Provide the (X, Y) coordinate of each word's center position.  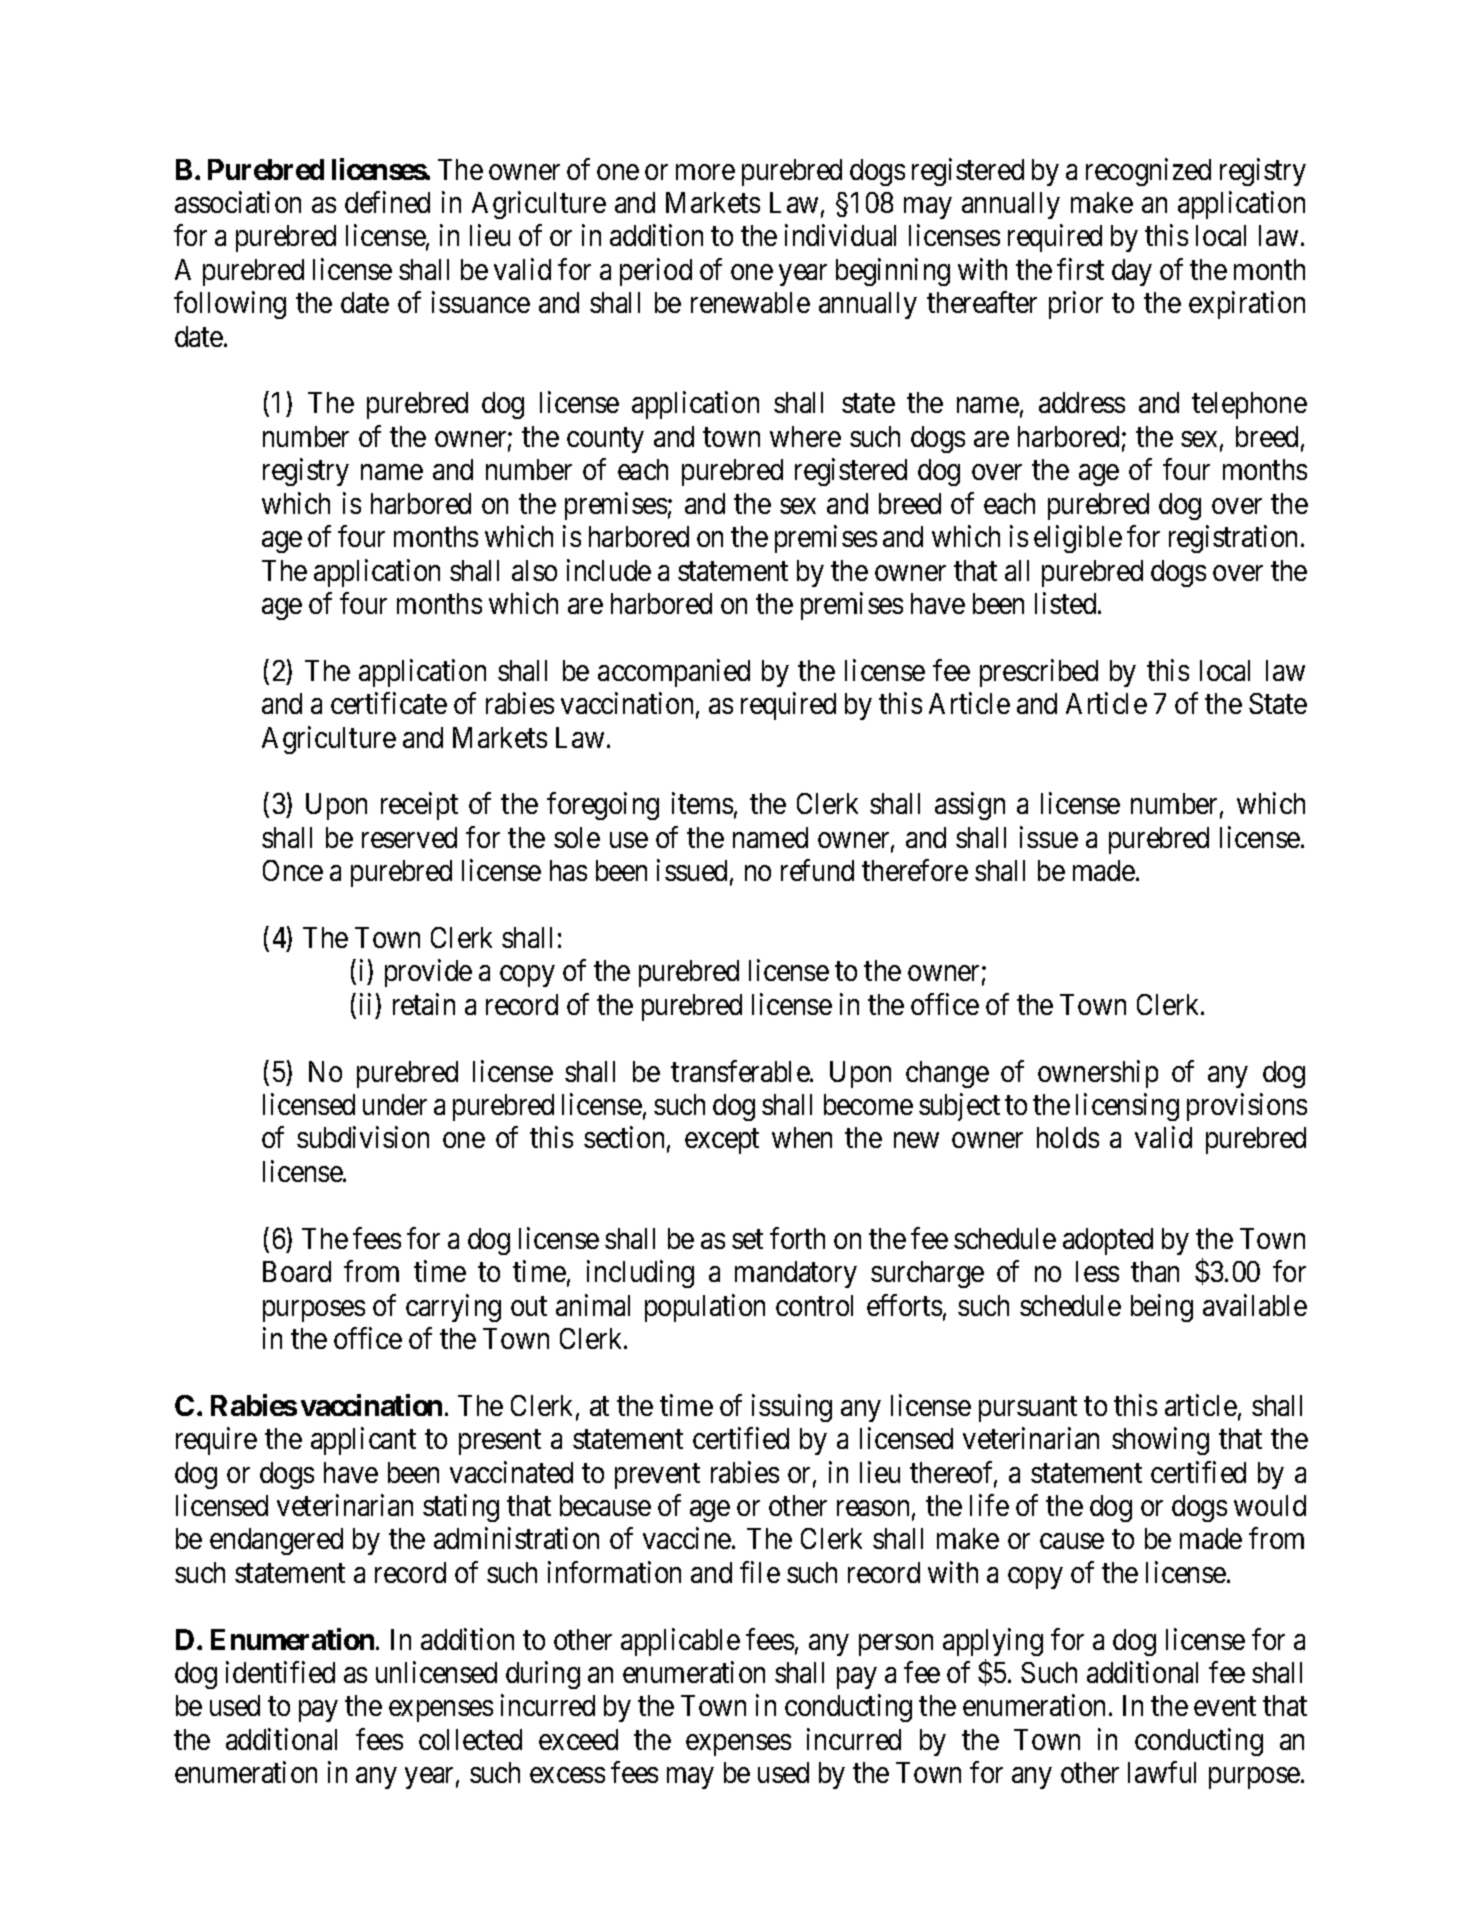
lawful (1162, 1772)
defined (387, 202)
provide (428, 973)
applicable (680, 1642)
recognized (1148, 172)
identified (280, 1672)
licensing (1127, 1107)
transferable (741, 1071)
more (705, 172)
